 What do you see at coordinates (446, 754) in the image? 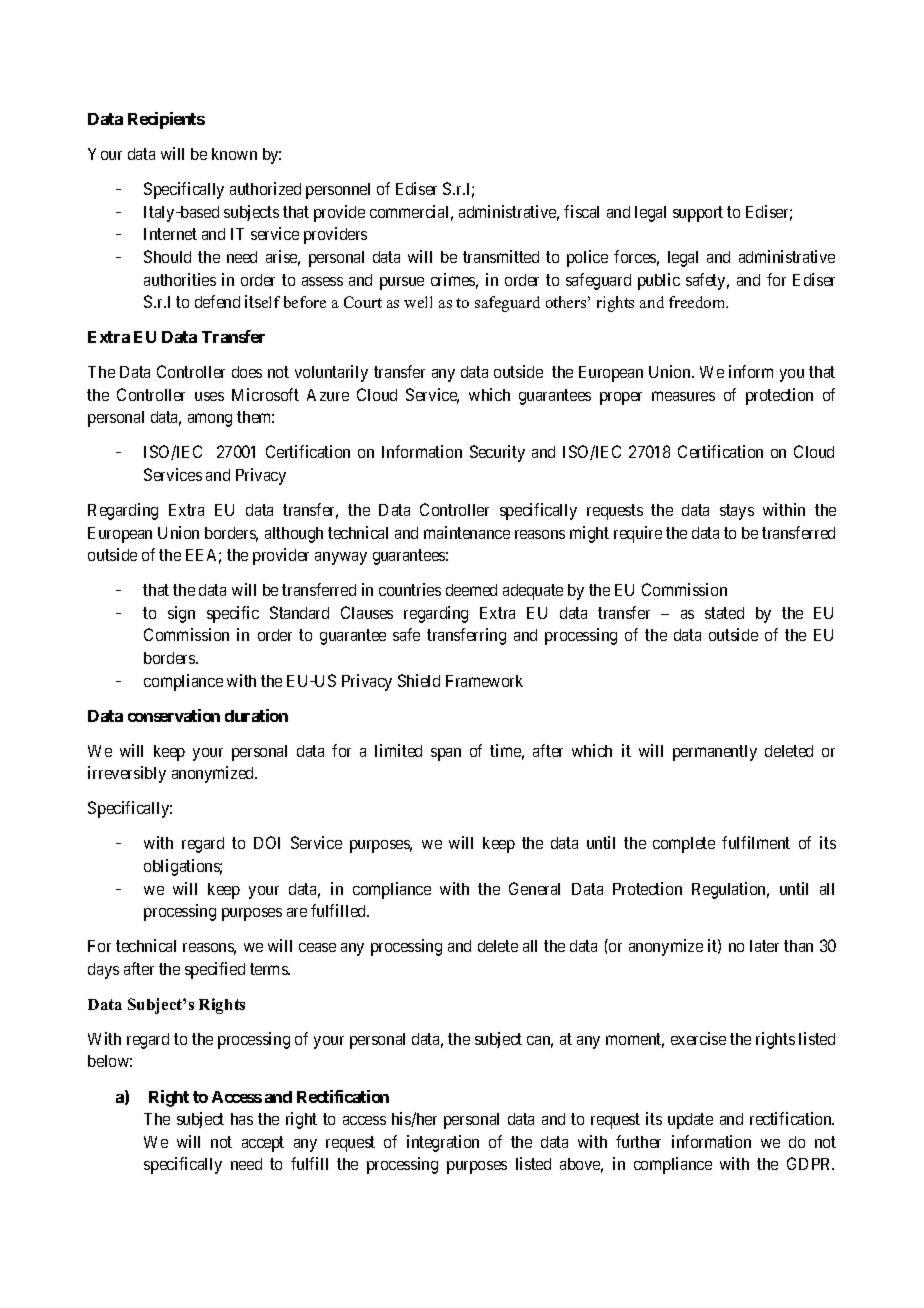
I see `span` at bounding box center [446, 754].
